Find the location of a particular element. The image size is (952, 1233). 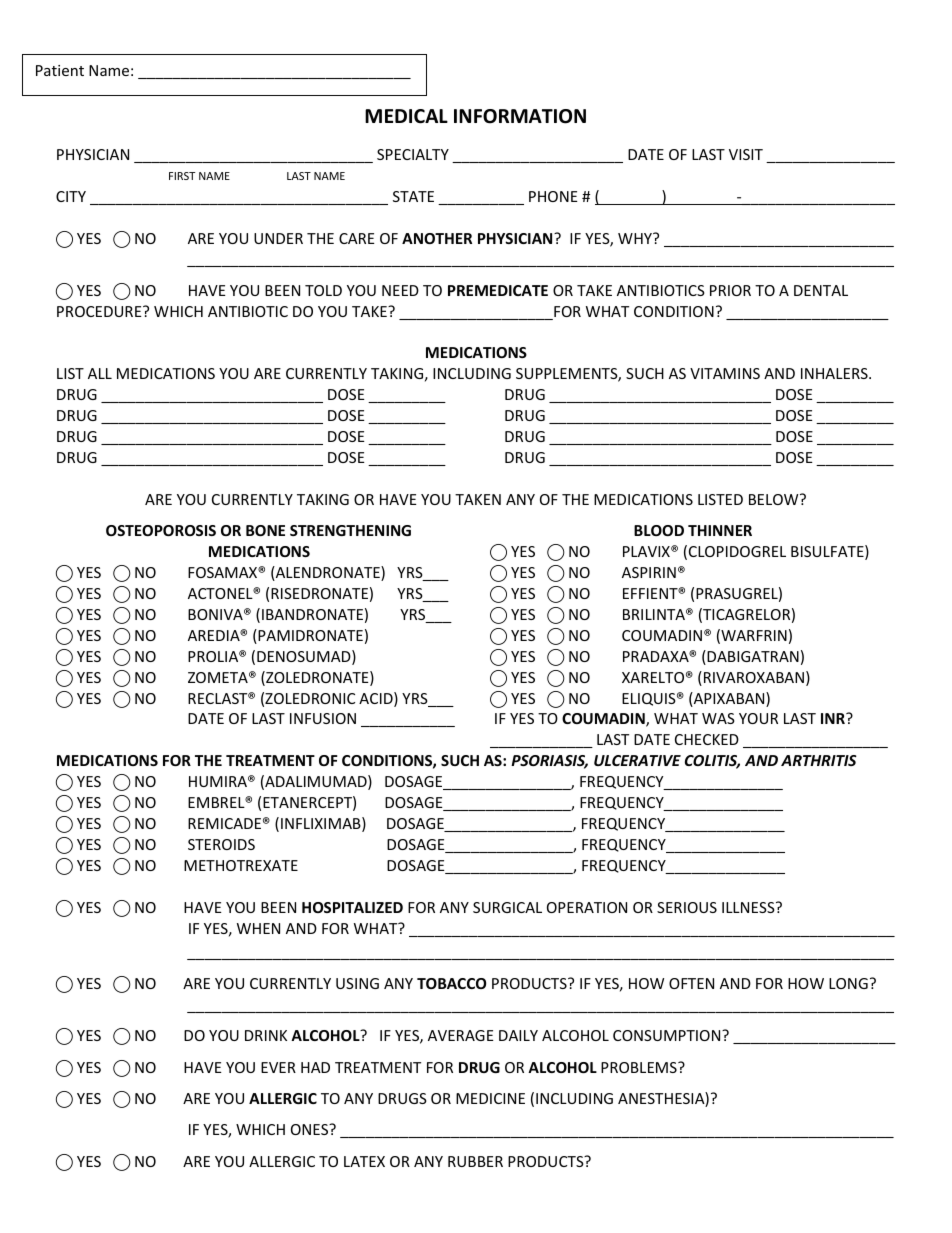

NEED is located at coordinates (400, 290).
